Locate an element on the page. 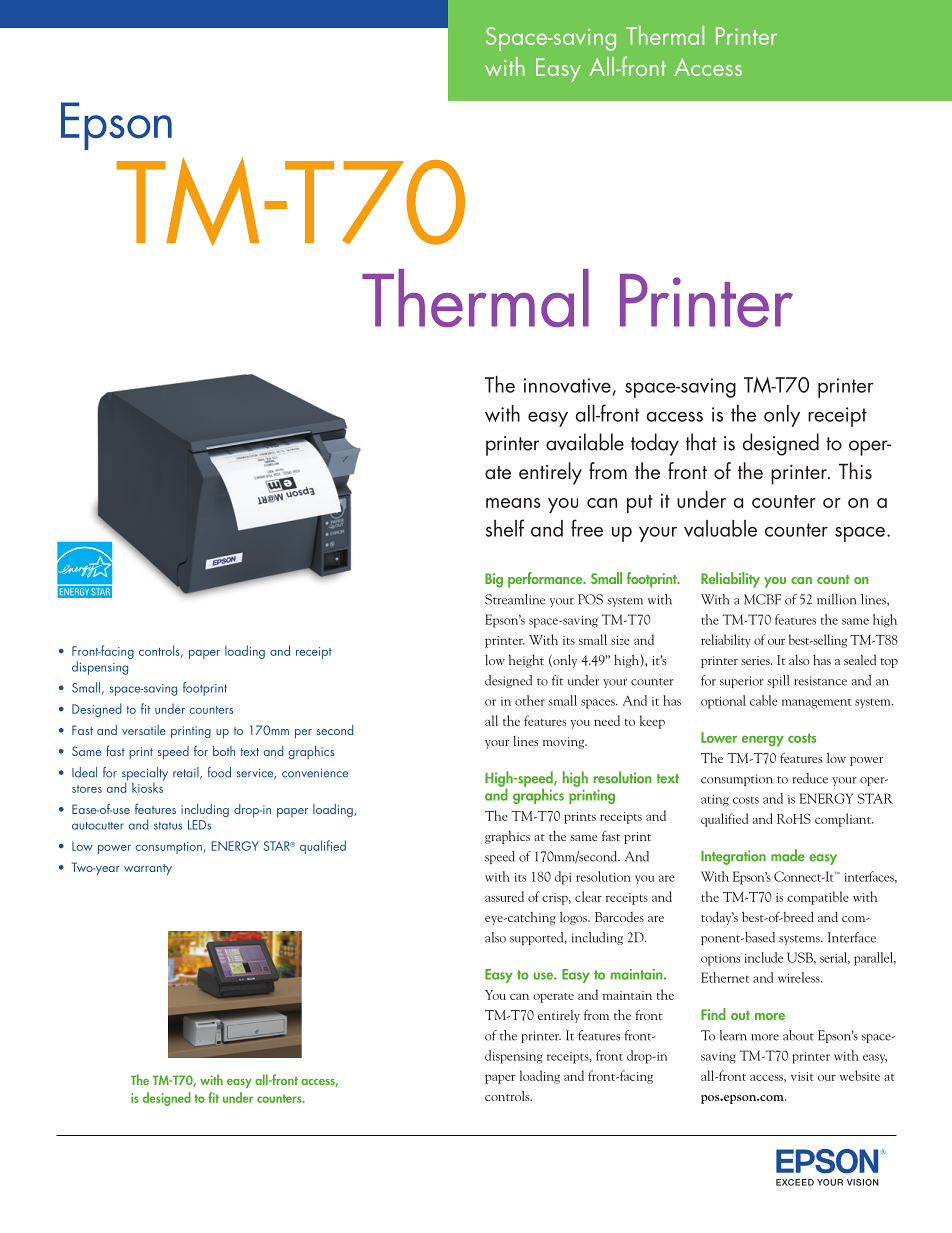 Image resolution: width=952 pixels, height=1233 pixels. million is located at coordinates (837, 599).
